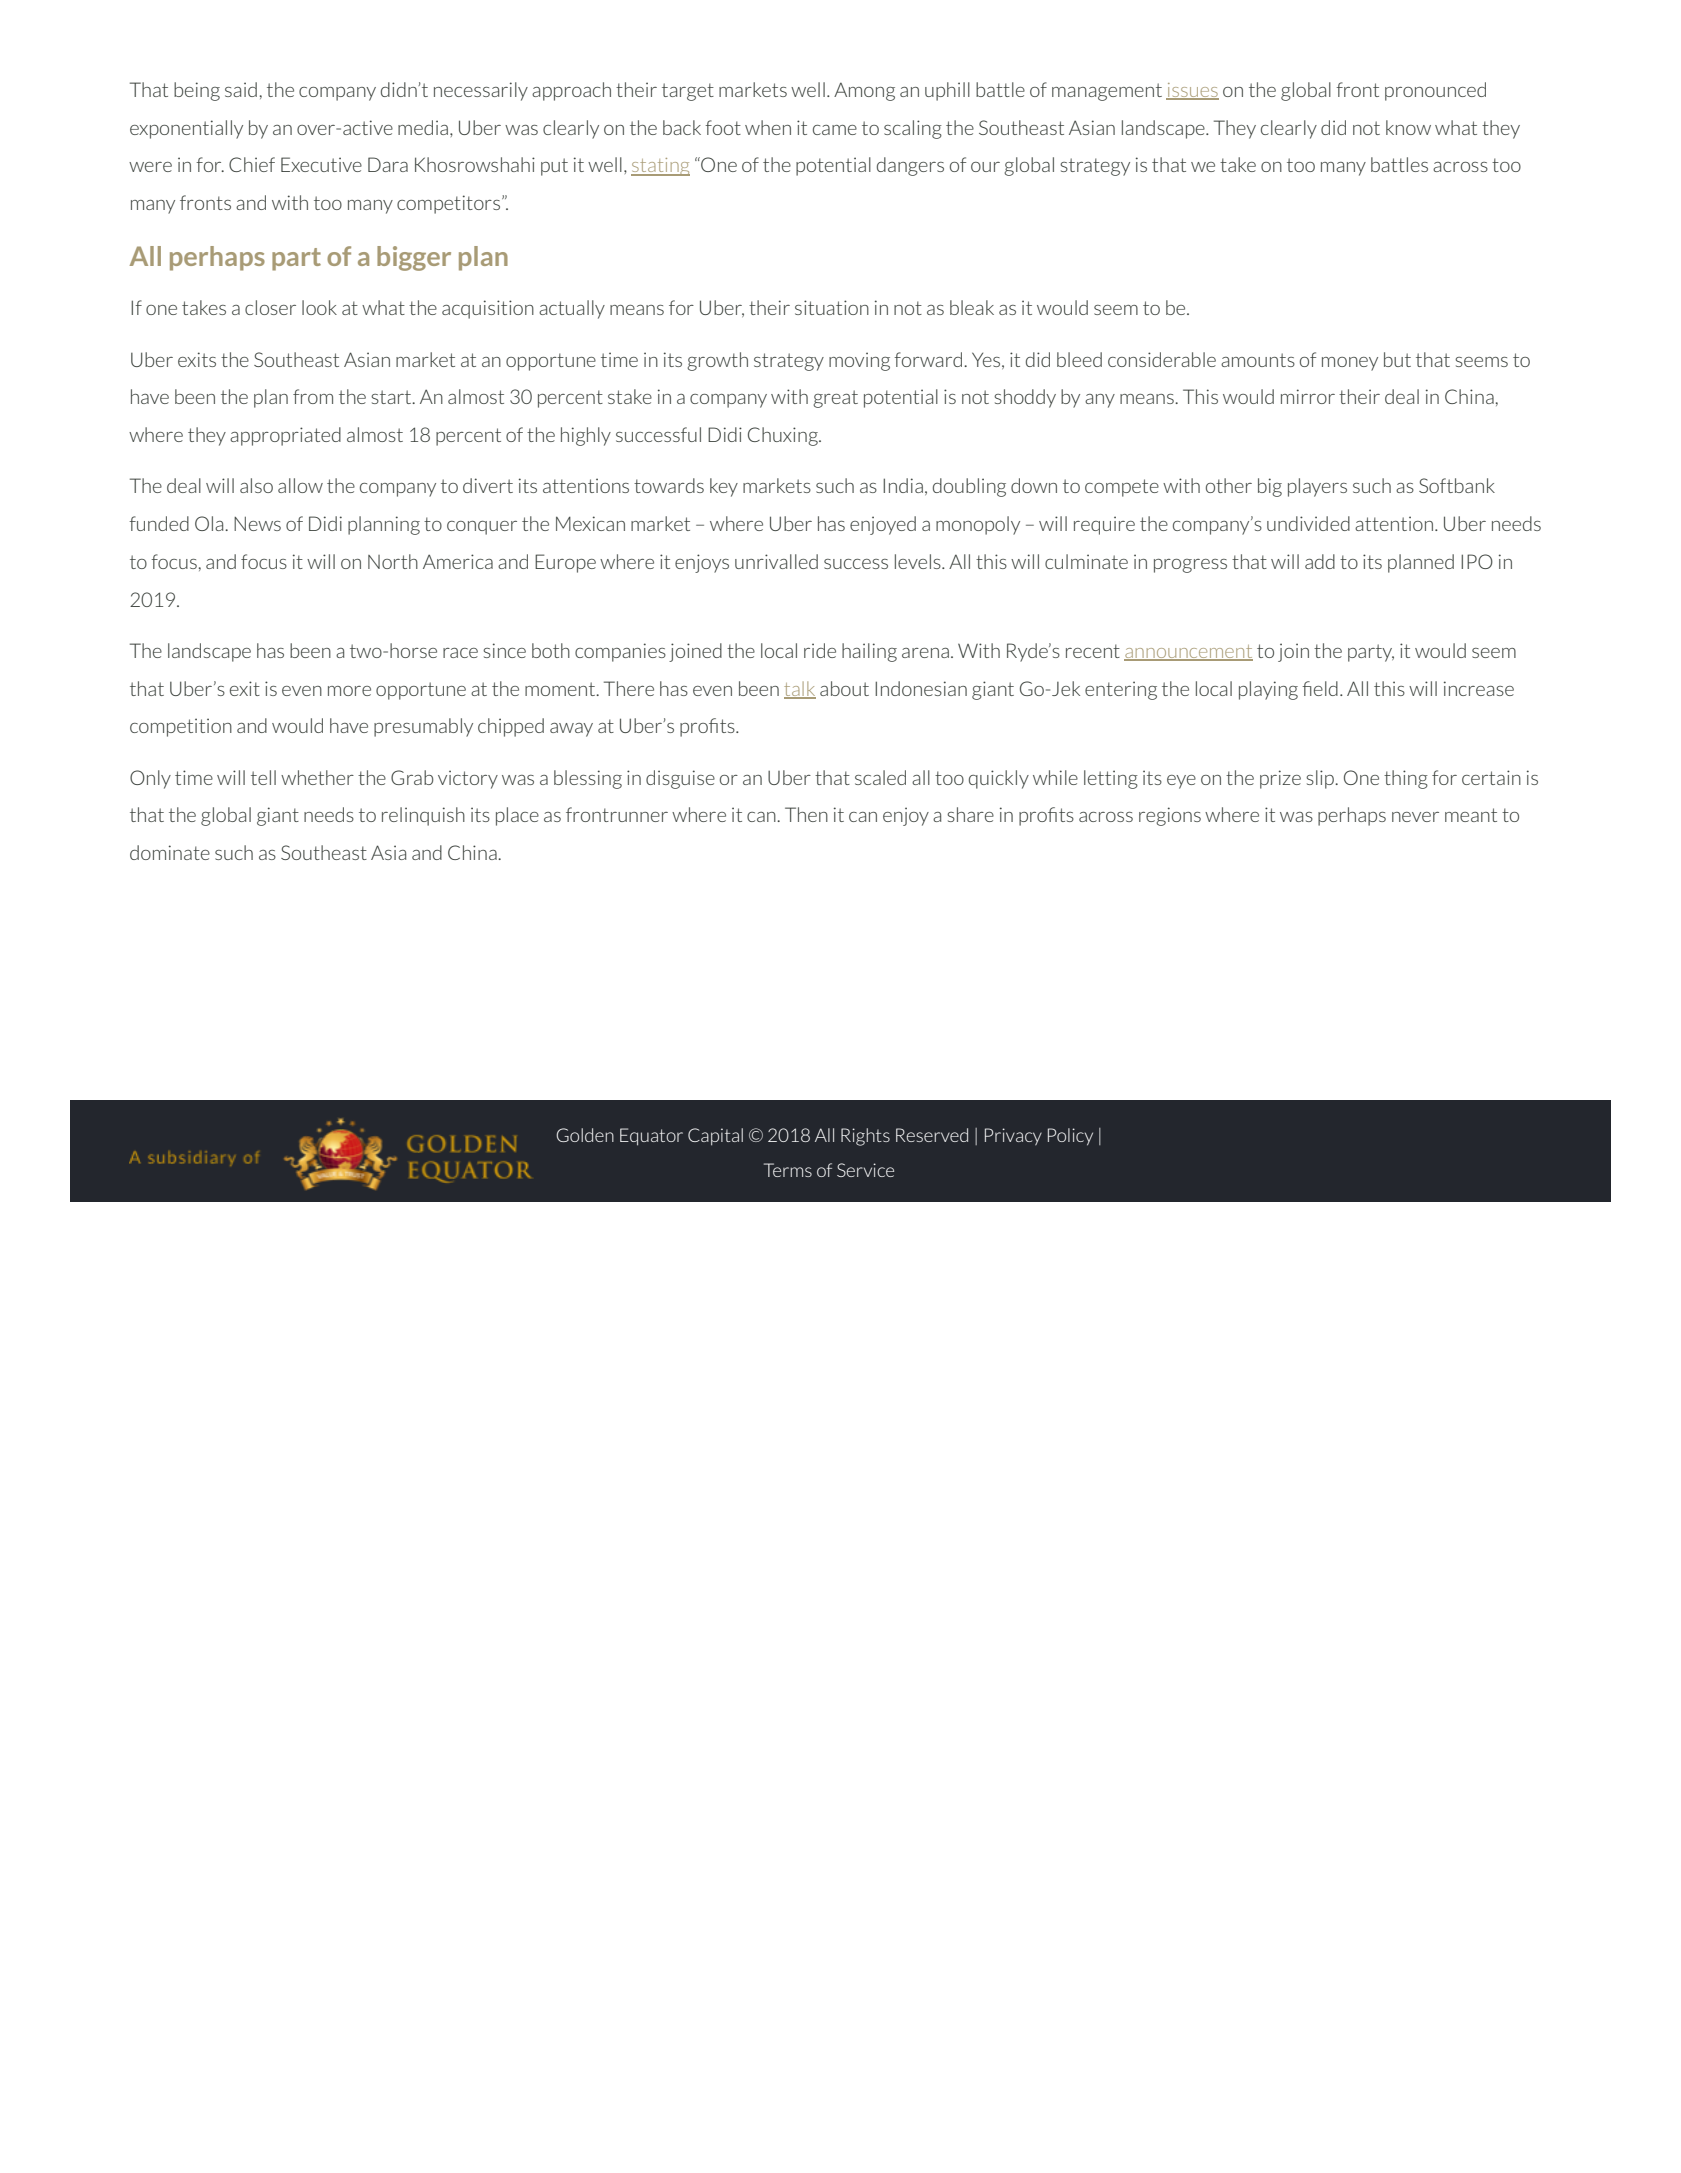  I want to click on know, so click(1408, 127).
